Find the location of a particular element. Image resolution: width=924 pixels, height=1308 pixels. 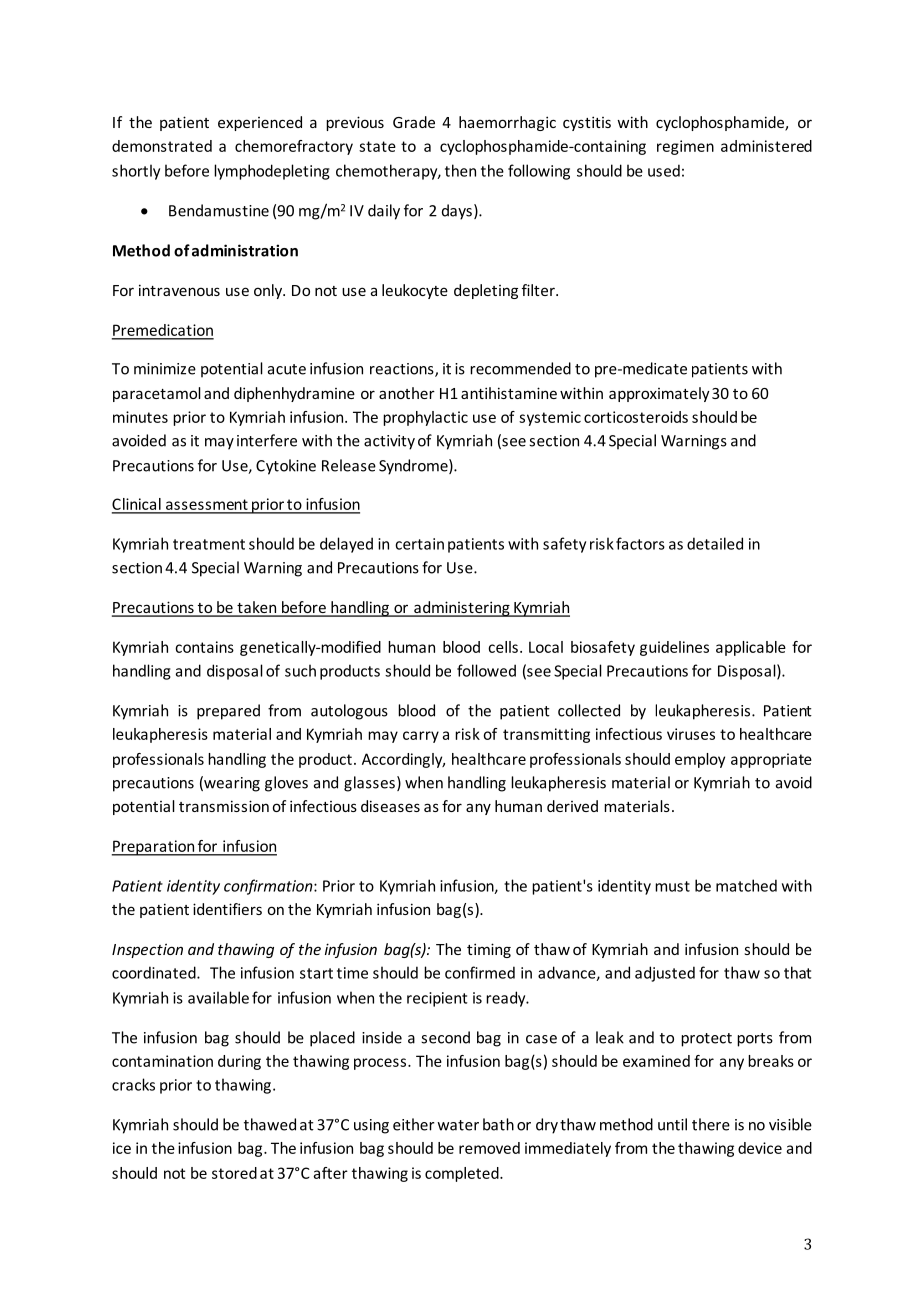

antihistamine is located at coordinates (509, 393).
